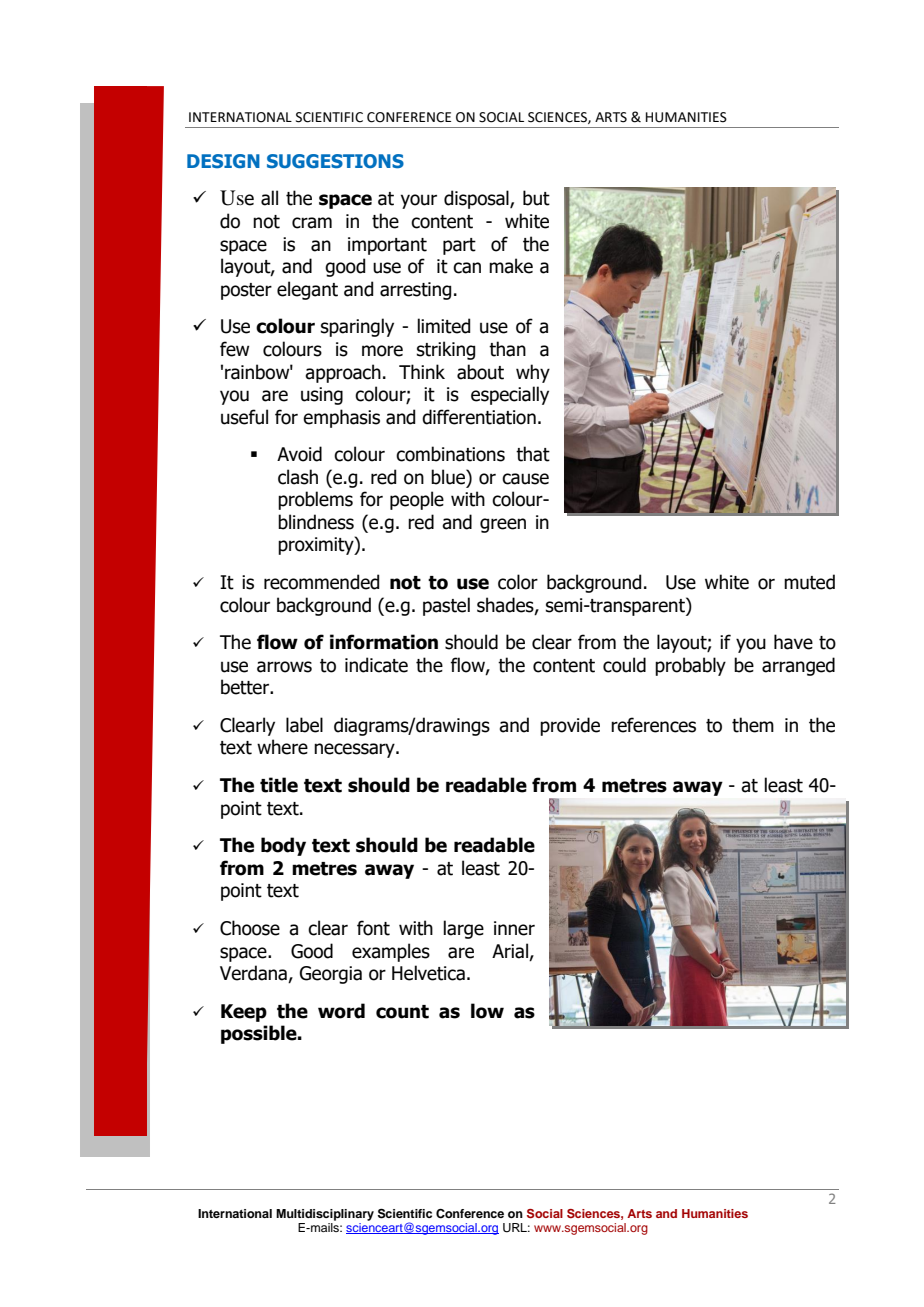  What do you see at coordinates (511, 266) in the image?
I see `make` at bounding box center [511, 266].
